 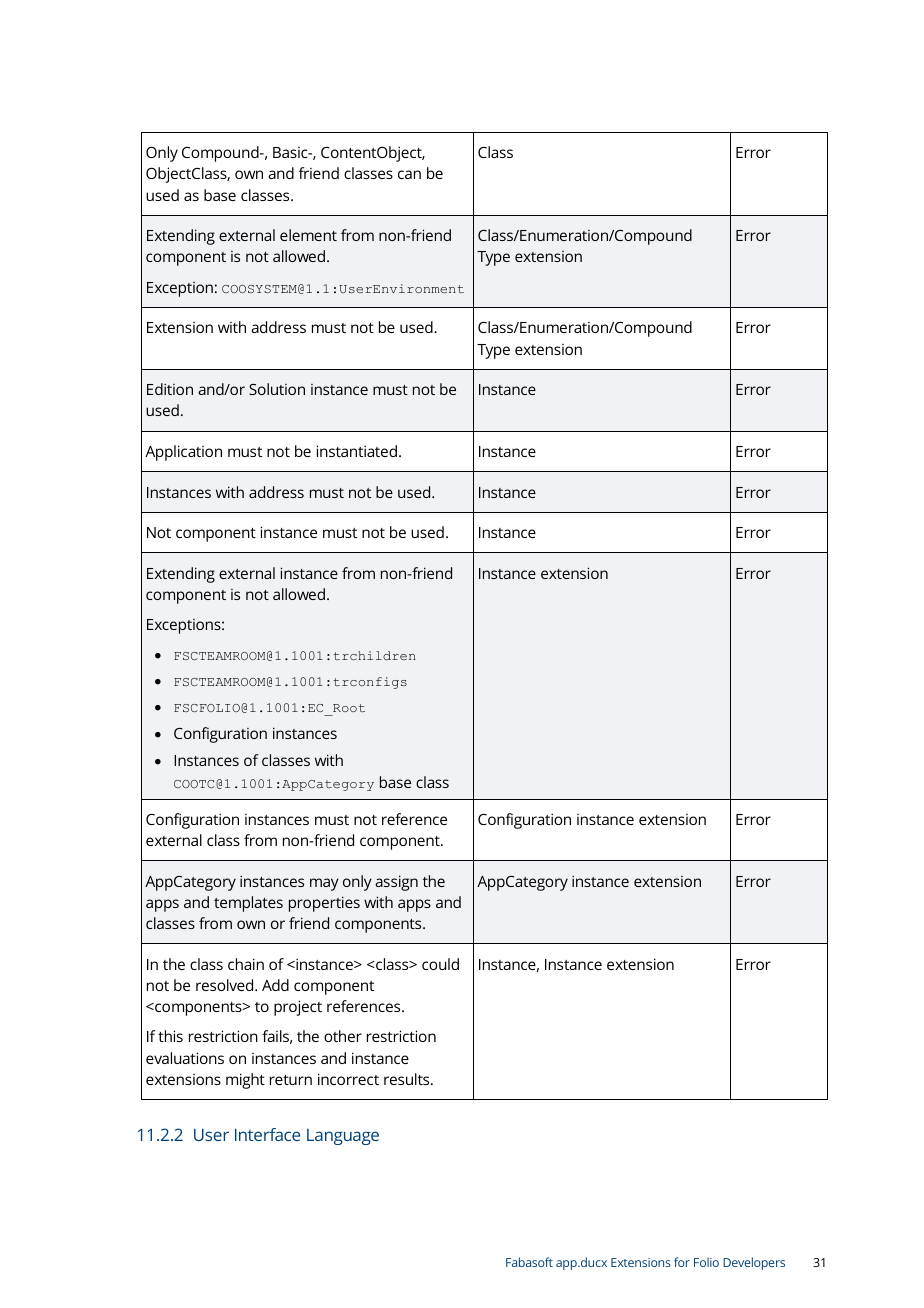 What do you see at coordinates (183, 453) in the image?
I see `Application` at bounding box center [183, 453].
